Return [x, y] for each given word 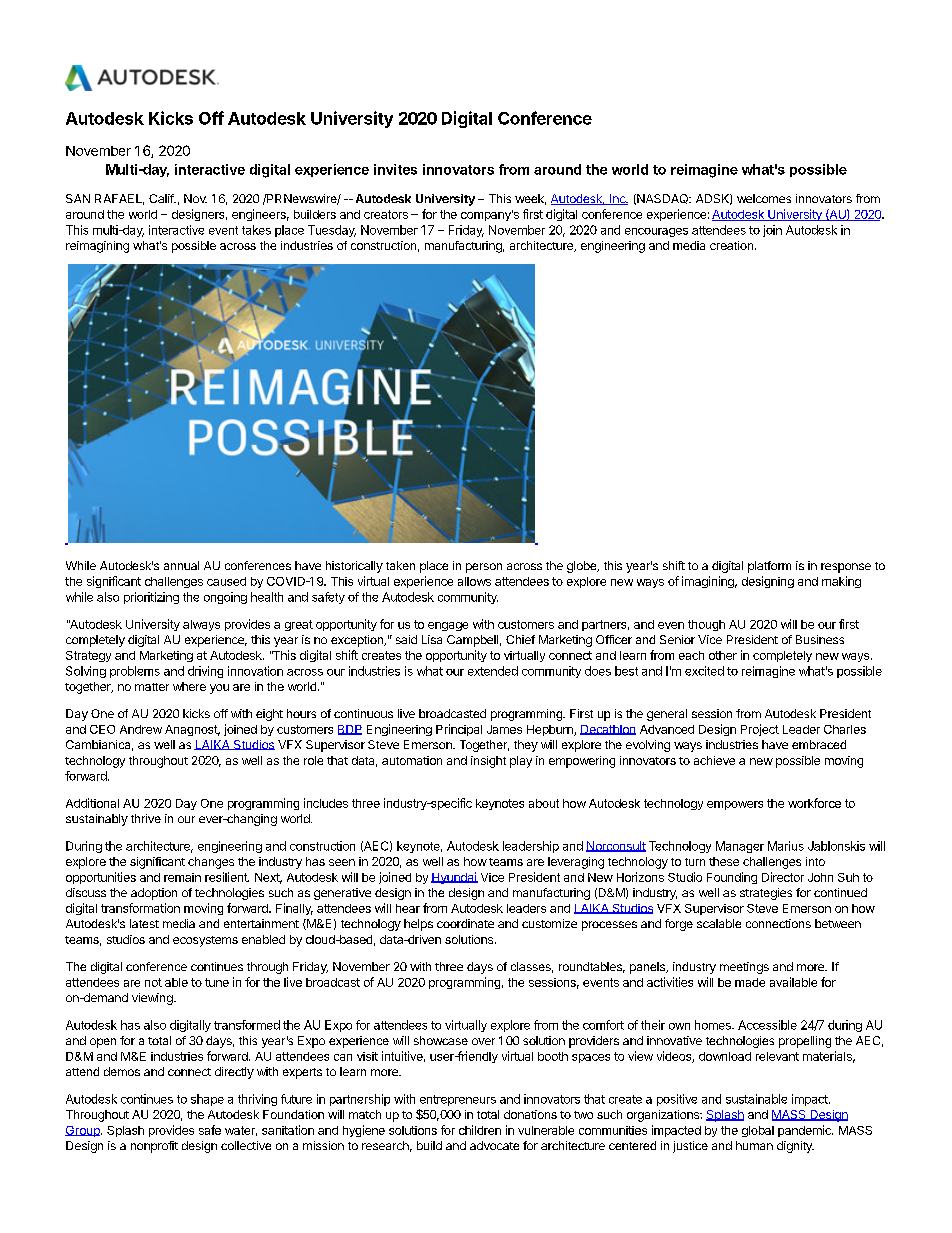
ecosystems [205, 941]
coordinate [465, 923]
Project [760, 730]
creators [386, 214]
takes [256, 230]
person [484, 568]
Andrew [141, 729]
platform [769, 567]
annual [181, 565]
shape [207, 1100]
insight [488, 762]
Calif [162, 198]
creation [731, 245]
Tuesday [332, 231]
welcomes [764, 198]
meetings [744, 968]
